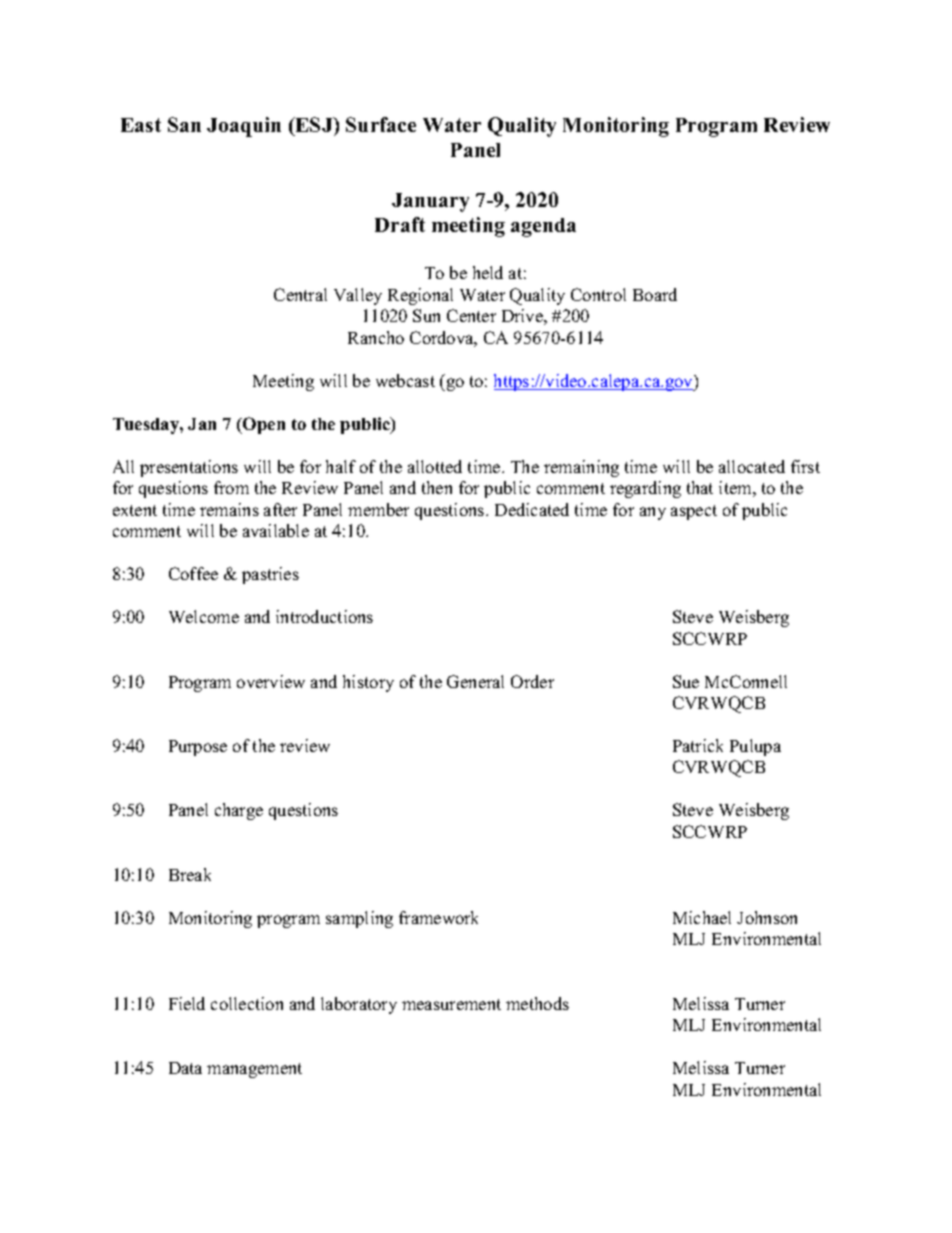 This screenshot has width=952, height=1233. I want to click on Patrick, so click(698, 745).
